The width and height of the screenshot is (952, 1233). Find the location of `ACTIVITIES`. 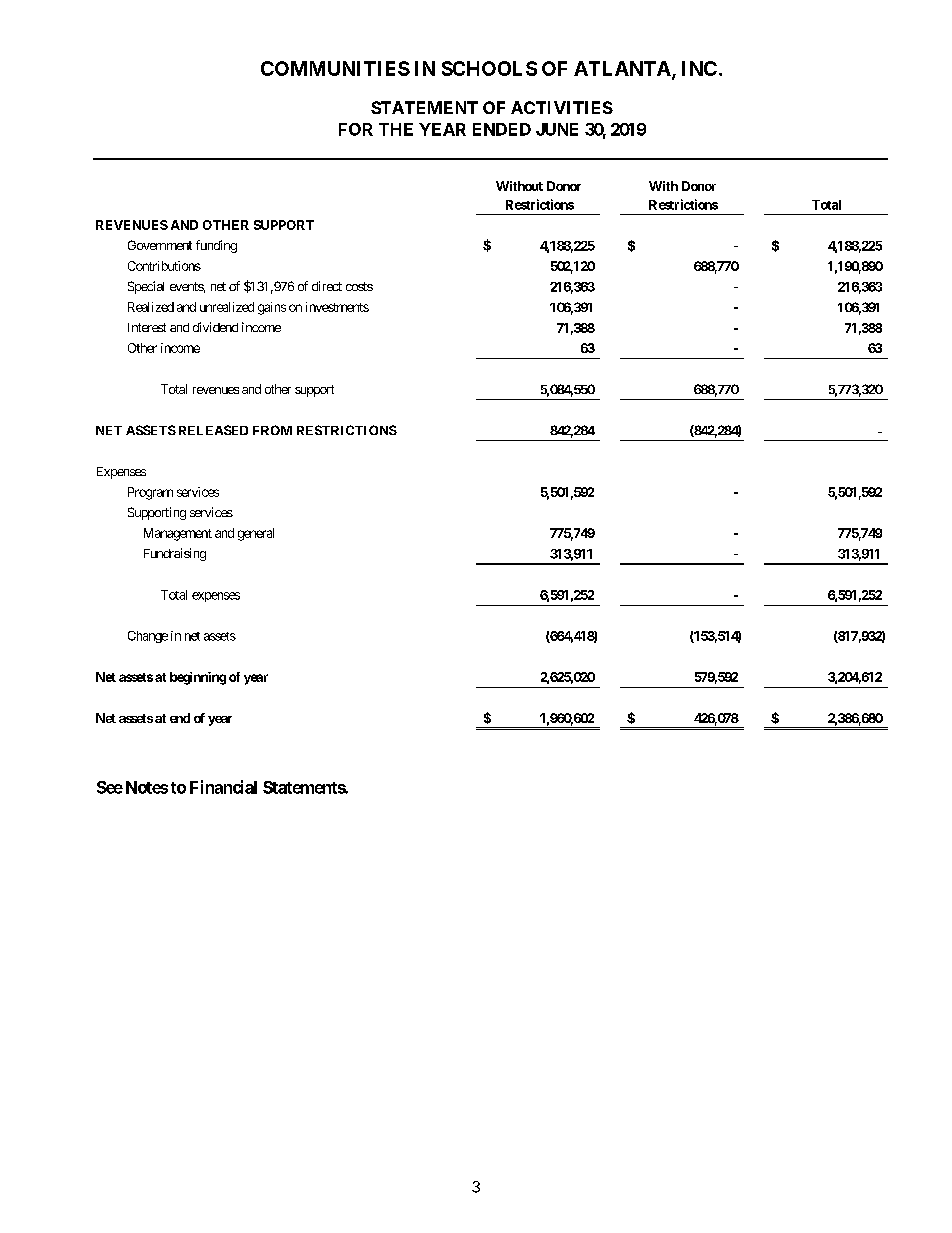

ACTIVITIES is located at coordinates (562, 107).
